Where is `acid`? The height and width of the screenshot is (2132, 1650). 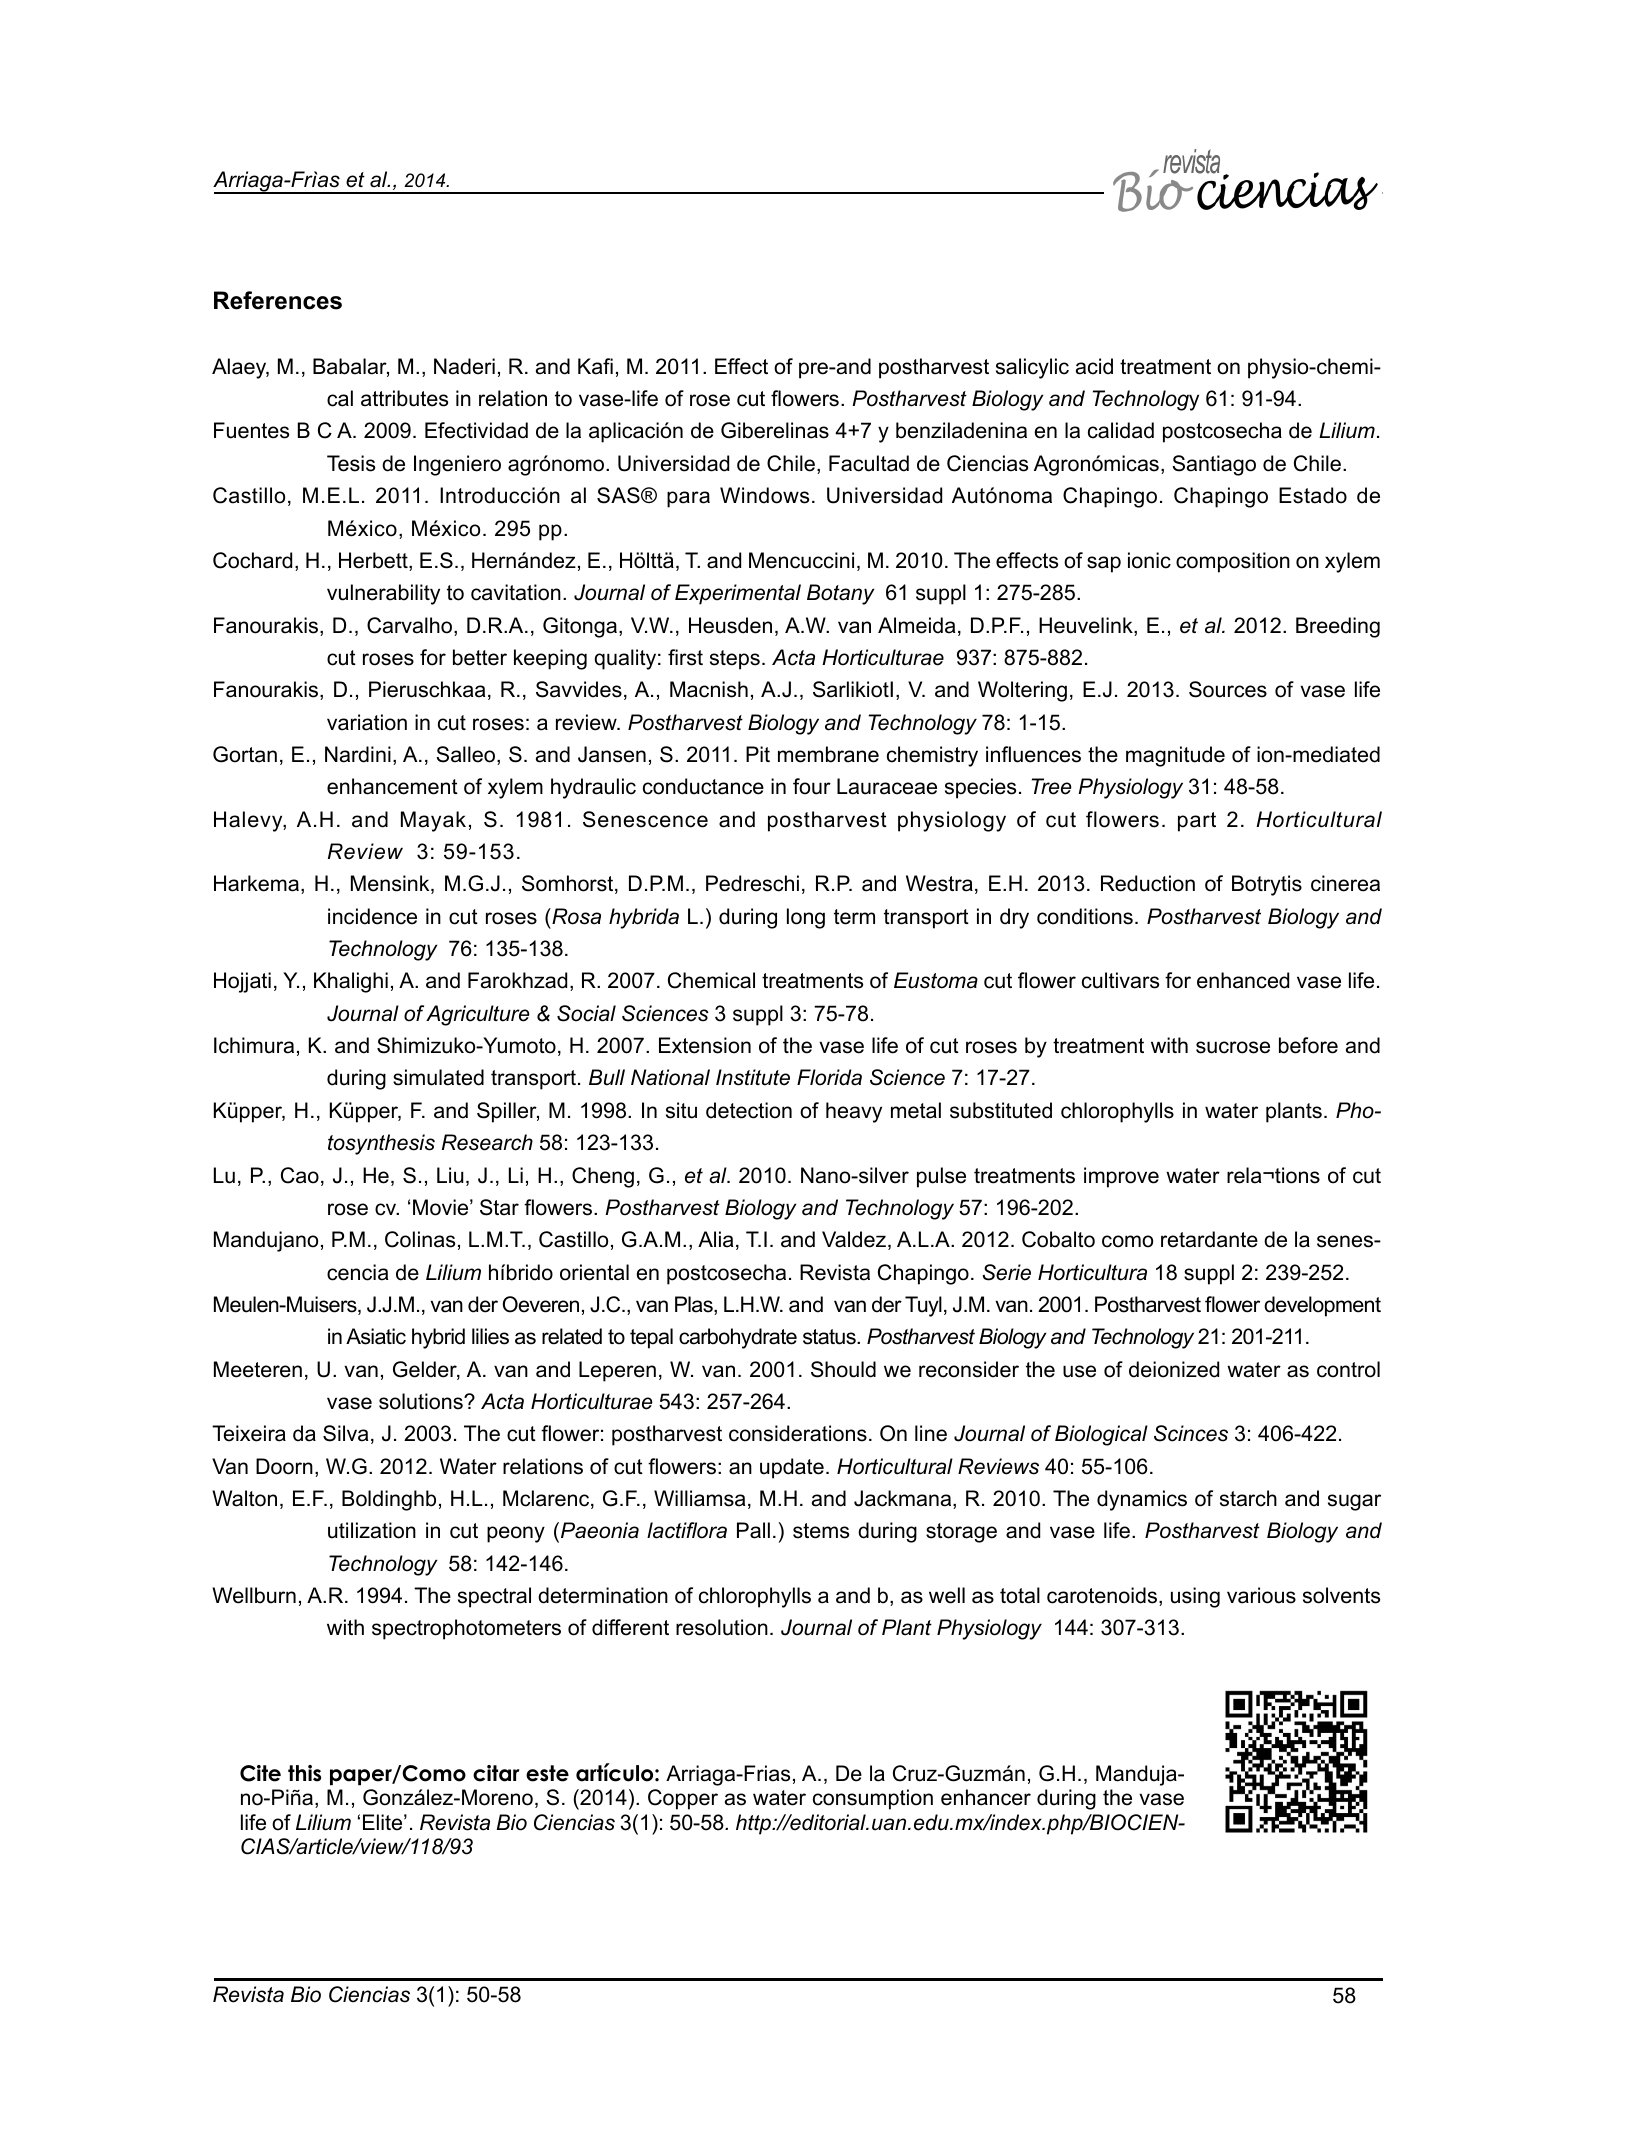
acid is located at coordinates (1094, 366).
